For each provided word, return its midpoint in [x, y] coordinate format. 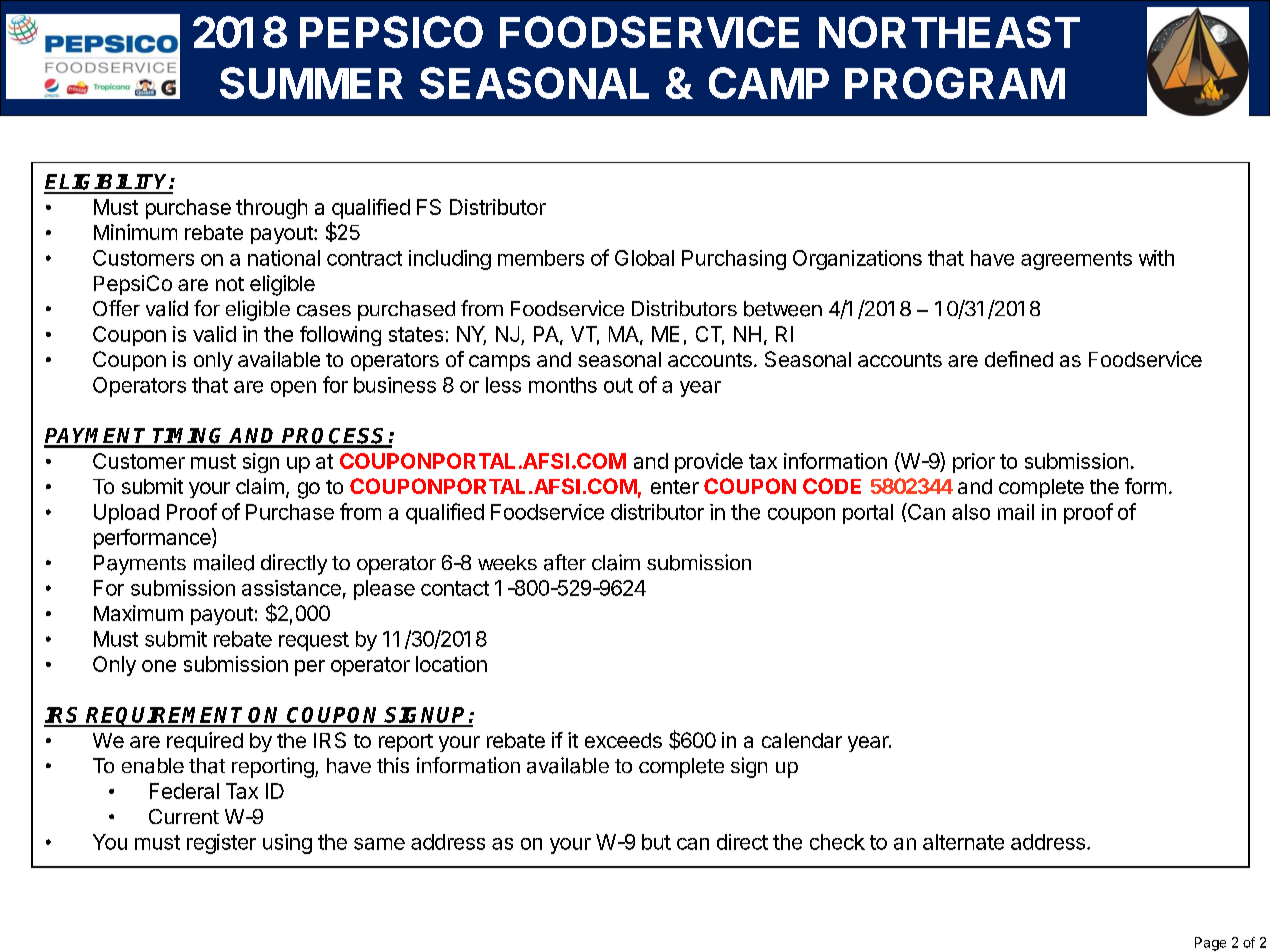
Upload [126, 514]
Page [1210, 944]
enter [675, 487]
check [837, 842]
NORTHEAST [949, 32]
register [221, 844]
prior [974, 463]
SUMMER [311, 83]
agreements [1076, 260]
